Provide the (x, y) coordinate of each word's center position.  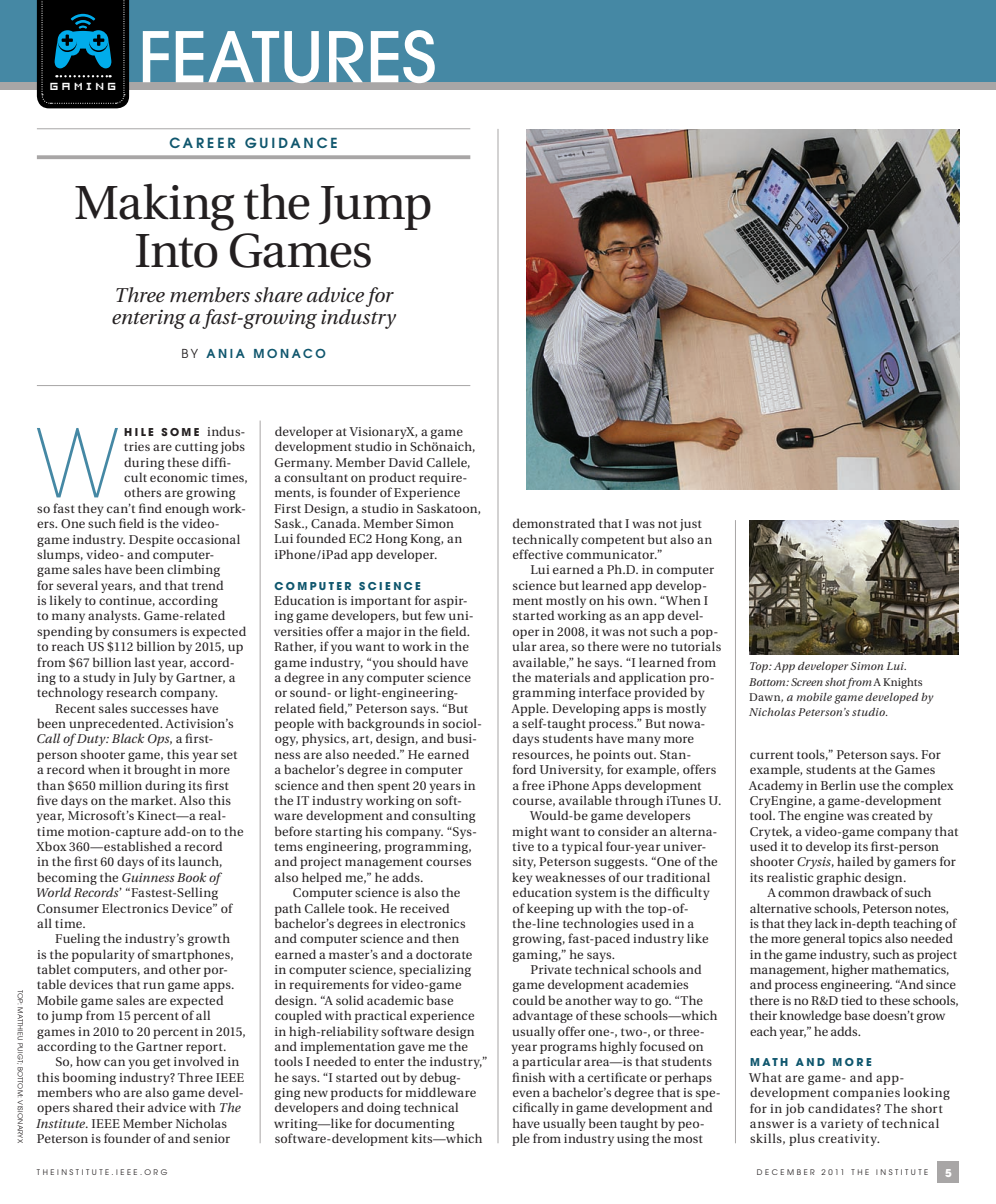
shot (835, 682)
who (107, 1092)
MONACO (290, 353)
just (691, 525)
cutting (196, 448)
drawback (861, 892)
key (522, 878)
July (144, 678)
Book (191, 877)
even (526, 1093)
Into (177, 251)
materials (562, 677)
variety (841, 1125)
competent (613, 541)
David (406, 462)
